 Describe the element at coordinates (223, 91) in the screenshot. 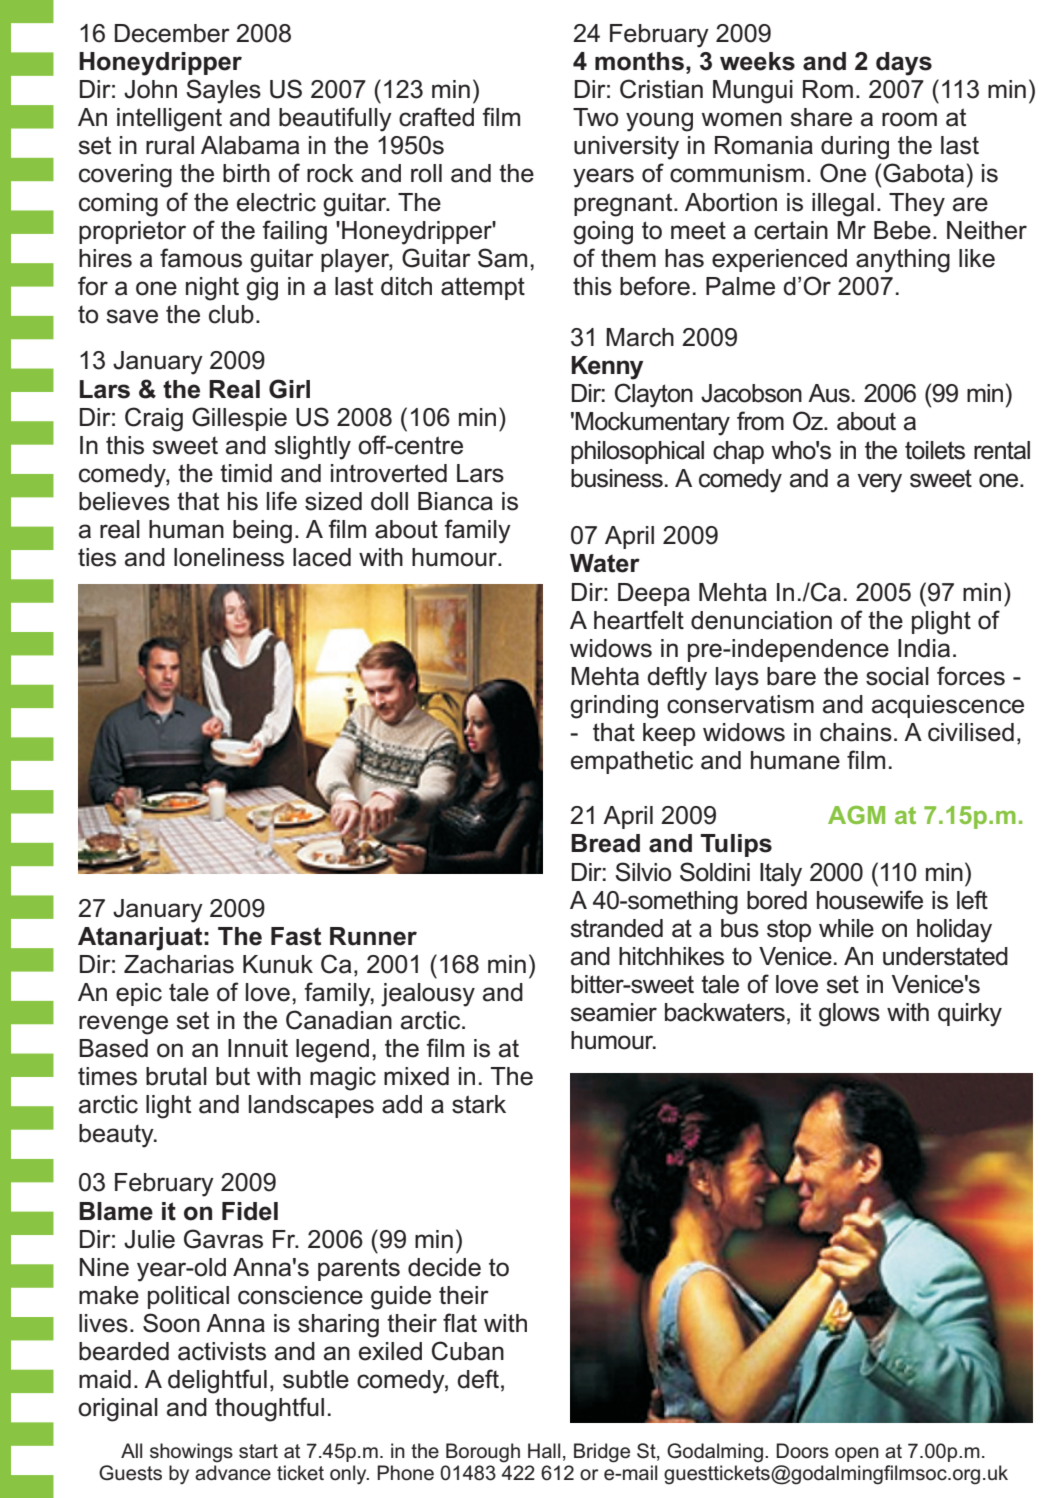

I see `Sayles` at that location.
